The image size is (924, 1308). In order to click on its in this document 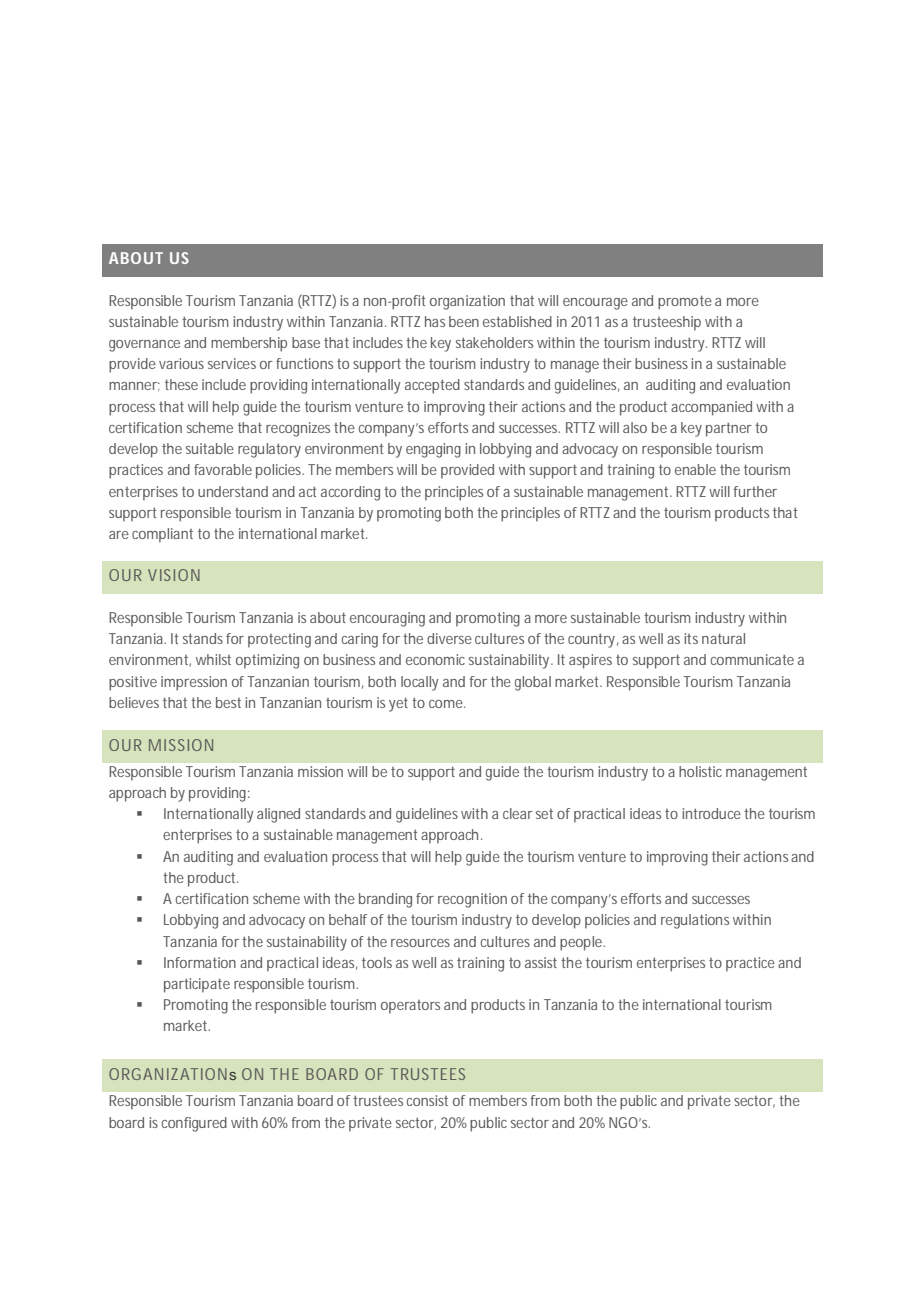, I will do `click(691, 638)`.
